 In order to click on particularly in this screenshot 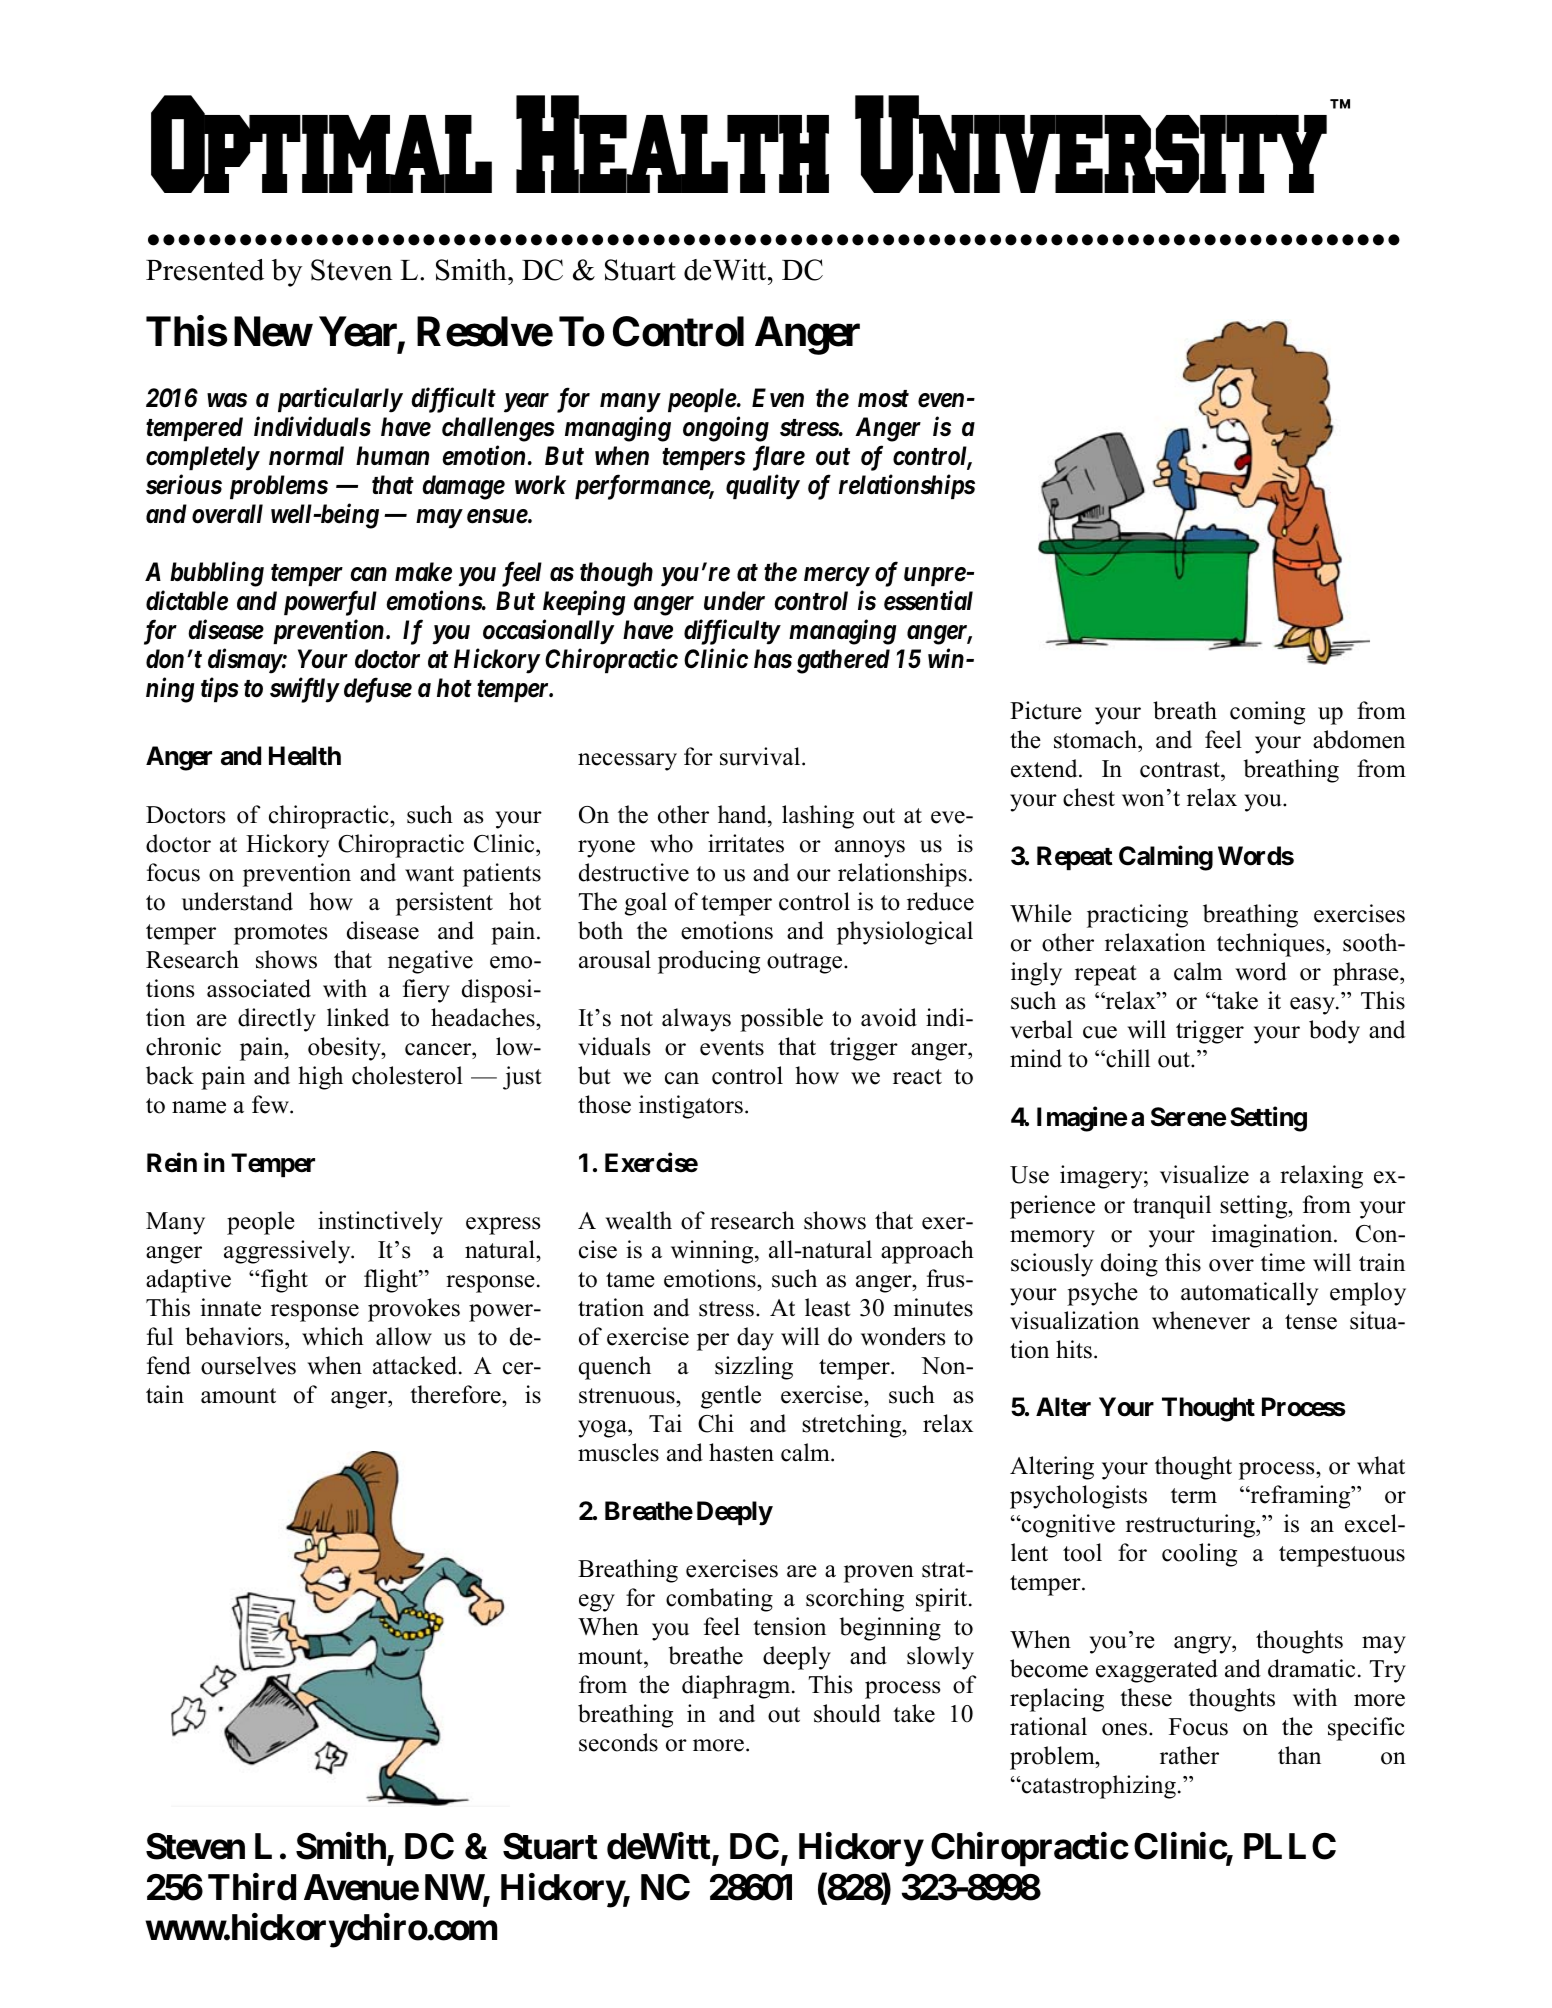, I will do `click(340, 400)`.
